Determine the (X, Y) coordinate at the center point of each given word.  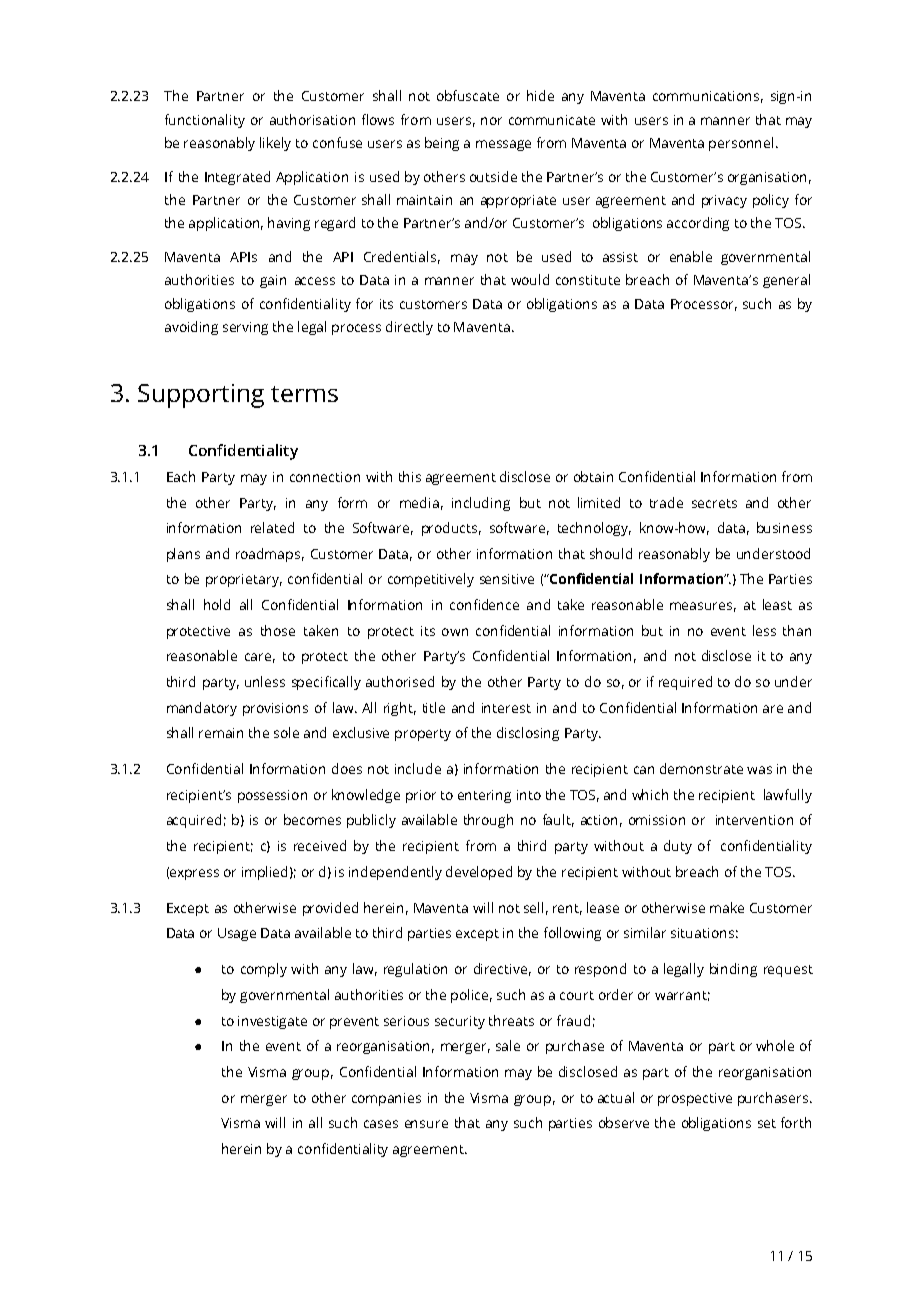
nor (491, 121)
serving (245, 328)
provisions (275, 709)
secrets (714, 503)
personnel (741, 144)
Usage (237, 934)
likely (275, 144)
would (530, 279)
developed (479, 873)
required (685, 683)
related (272, 527)
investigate (272, 1022)
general (786, 281)
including (481, 504)
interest (506, 708)
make (727, 907)
